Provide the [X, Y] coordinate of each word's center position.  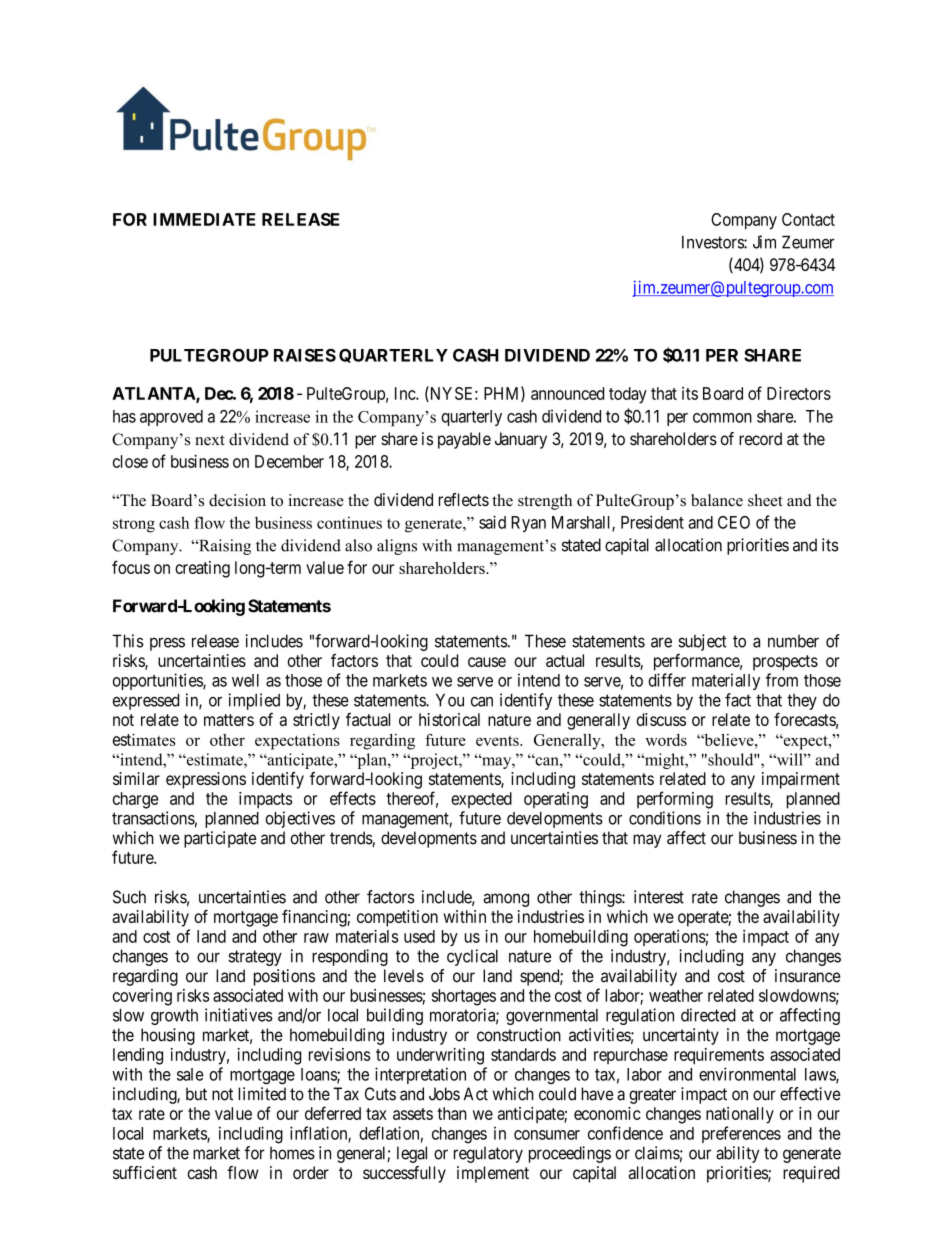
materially [726, 681]
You [450, 700]
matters [229, 720]
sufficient [145, 1172]
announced [567, 393]
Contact [808, 219]
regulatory [488, 1154]
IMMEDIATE [204, 219]
